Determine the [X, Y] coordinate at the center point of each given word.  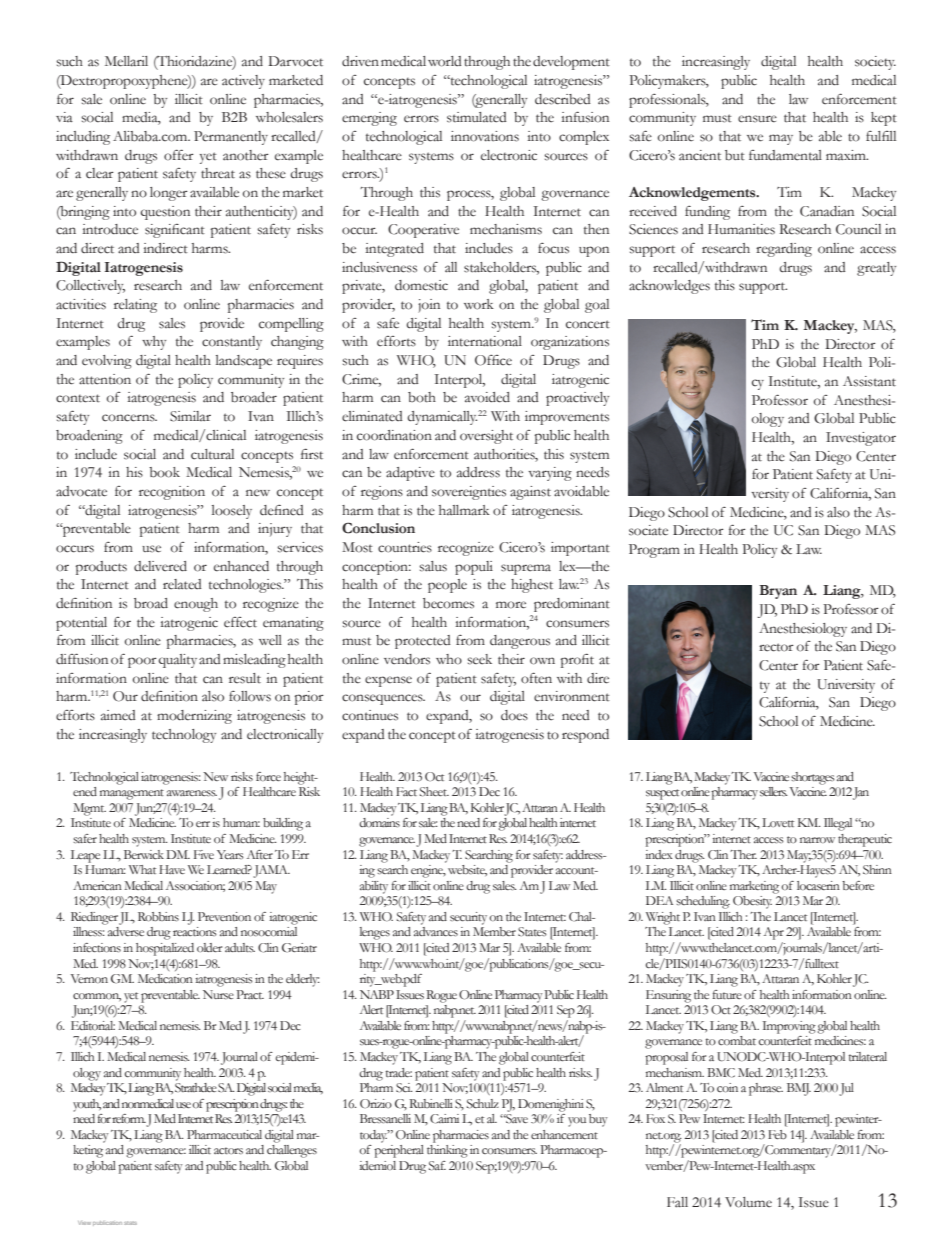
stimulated [477, 117]
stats [130, 1223]
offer [179, 155]
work [479, 304]
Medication [165, 978]
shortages [813, 778]
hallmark [464, 510]
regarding [784, 250]
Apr [774, 933]
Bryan [778, 592]
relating [135, 306]
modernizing [194, 717]
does [514, 715]
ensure [757, 119]
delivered [160, 566]
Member [494, 931]
